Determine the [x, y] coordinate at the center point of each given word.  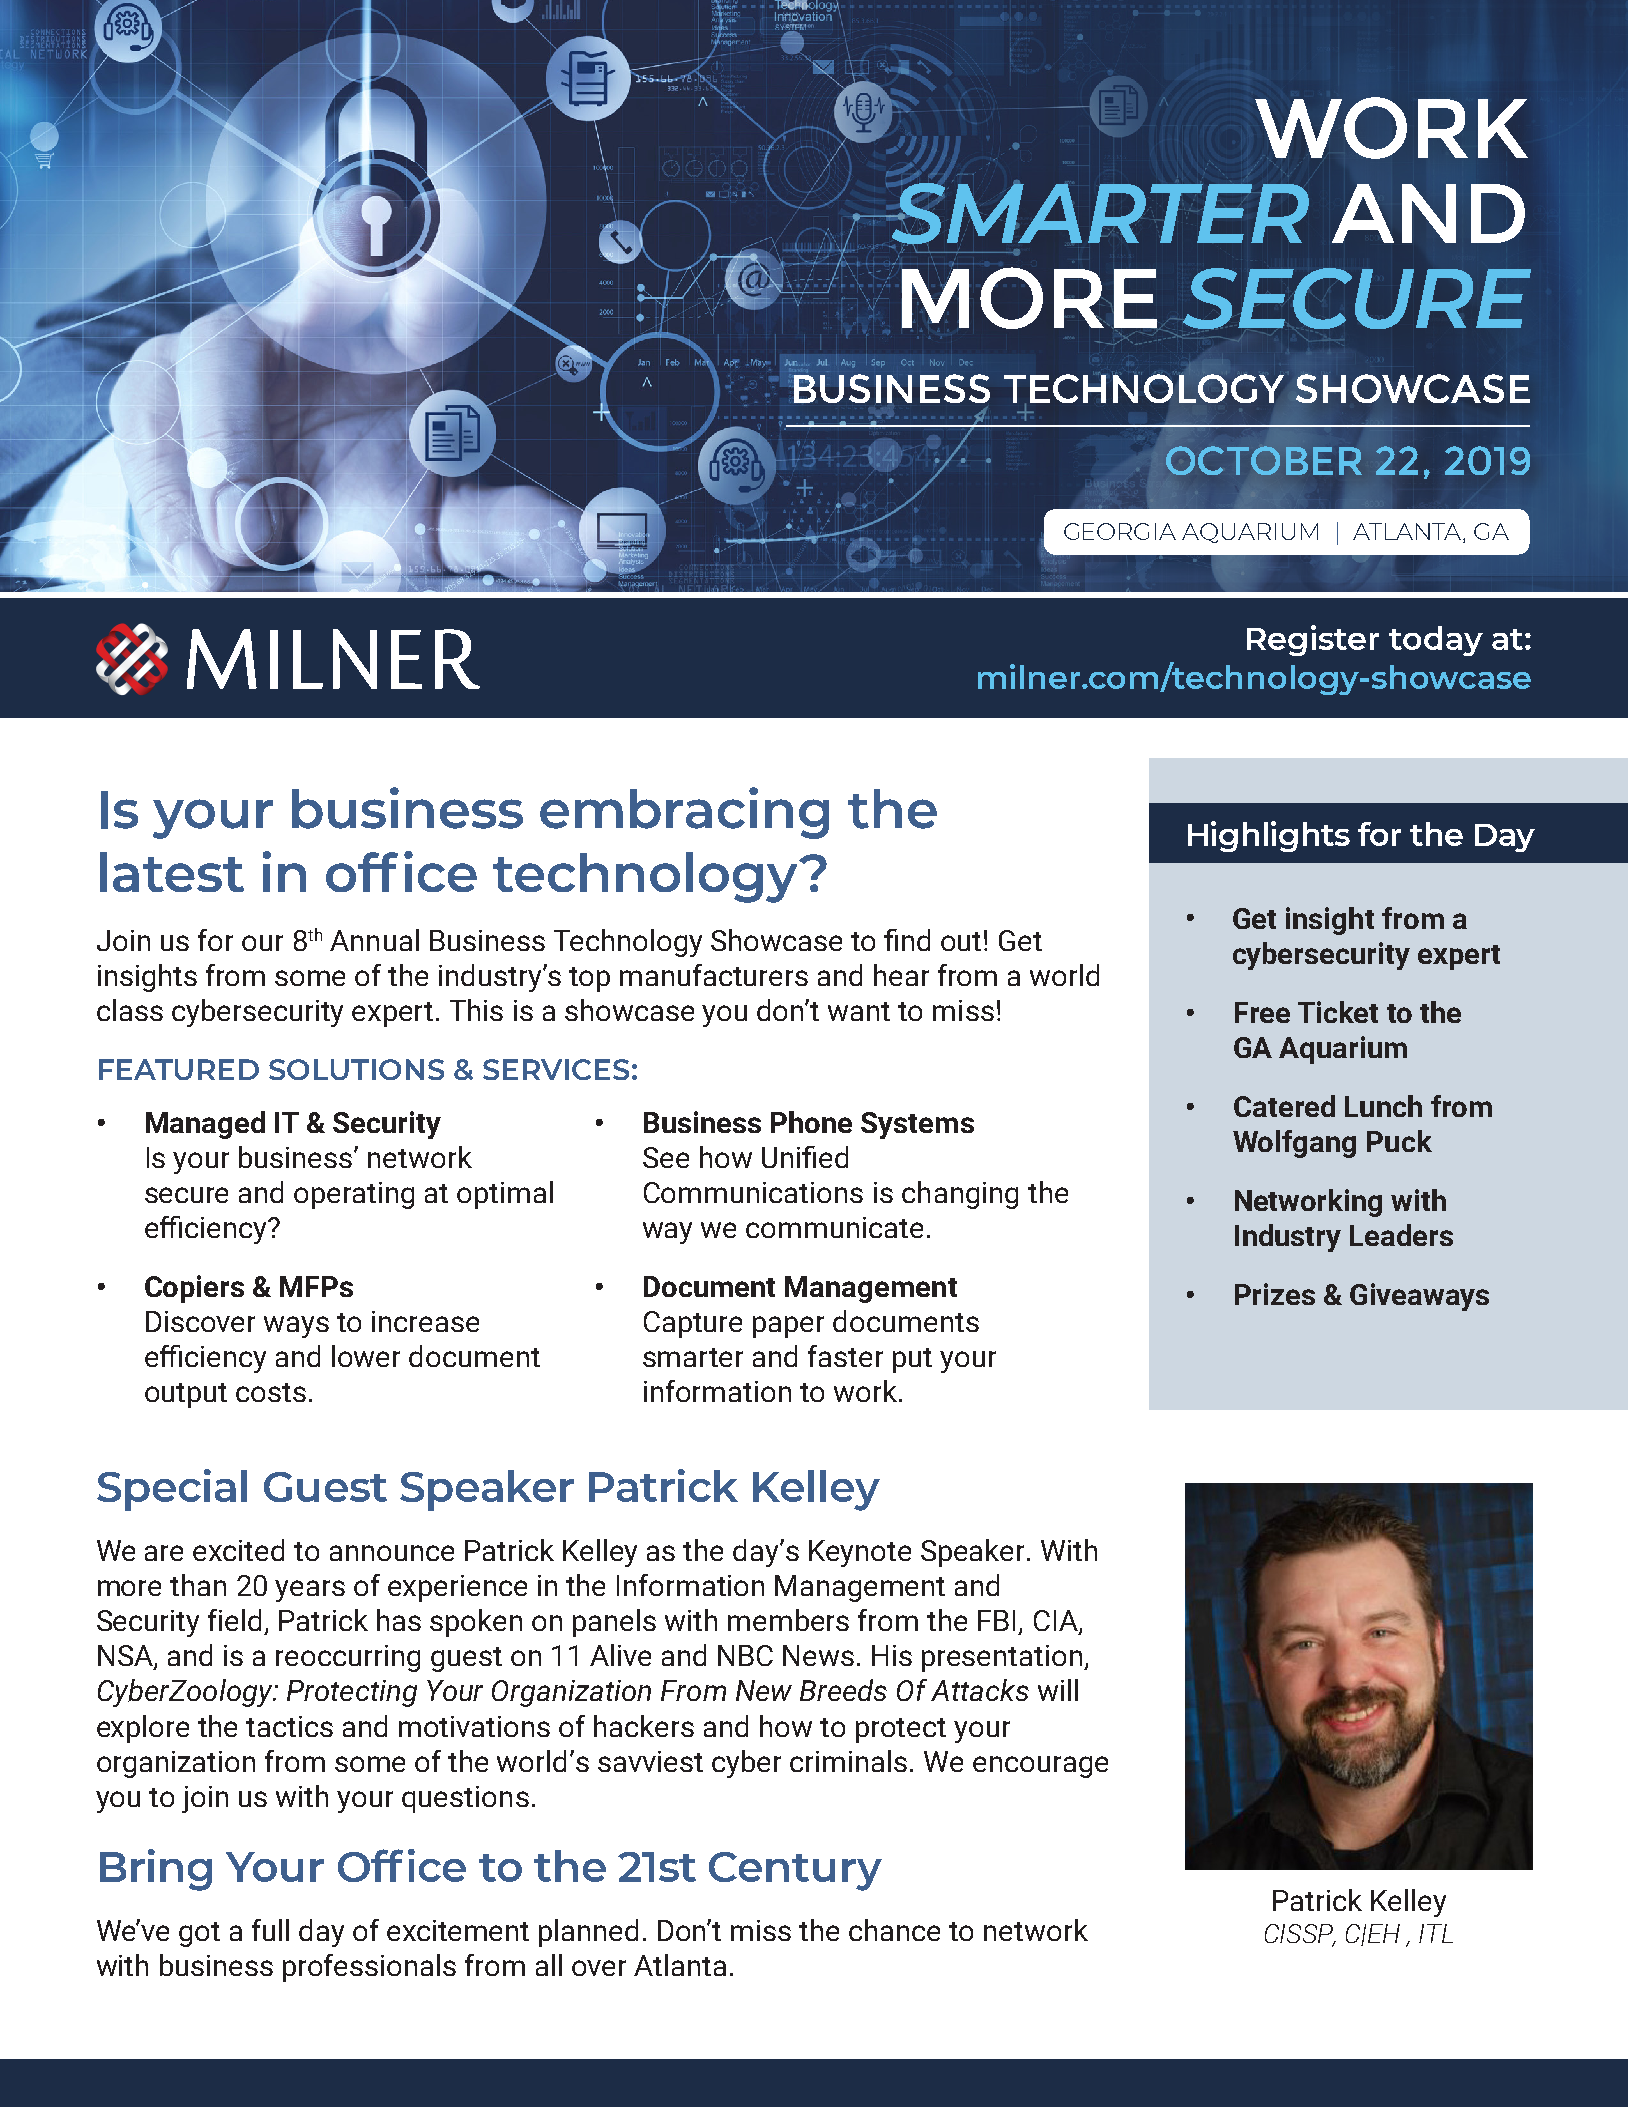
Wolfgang [1294, 1144]
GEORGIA [1120, 531]
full [270, 1930]
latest [172, 872]
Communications [753, 1192]
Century [795, 1871]
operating [354, 1195]
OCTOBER [1264, 460]
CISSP [1300, 1935]
